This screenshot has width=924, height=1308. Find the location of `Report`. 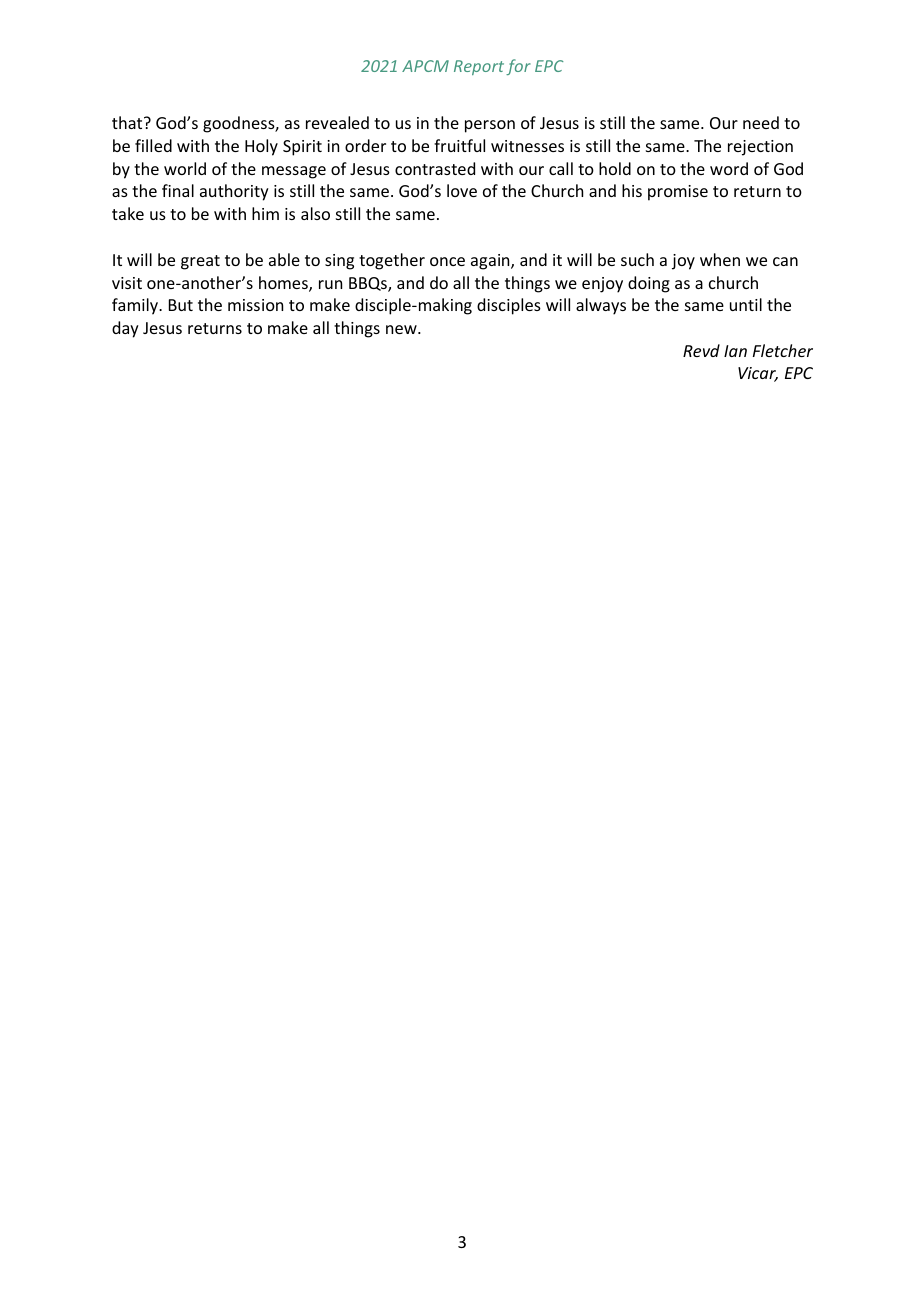

Report is located at coordinates (479, 67).
